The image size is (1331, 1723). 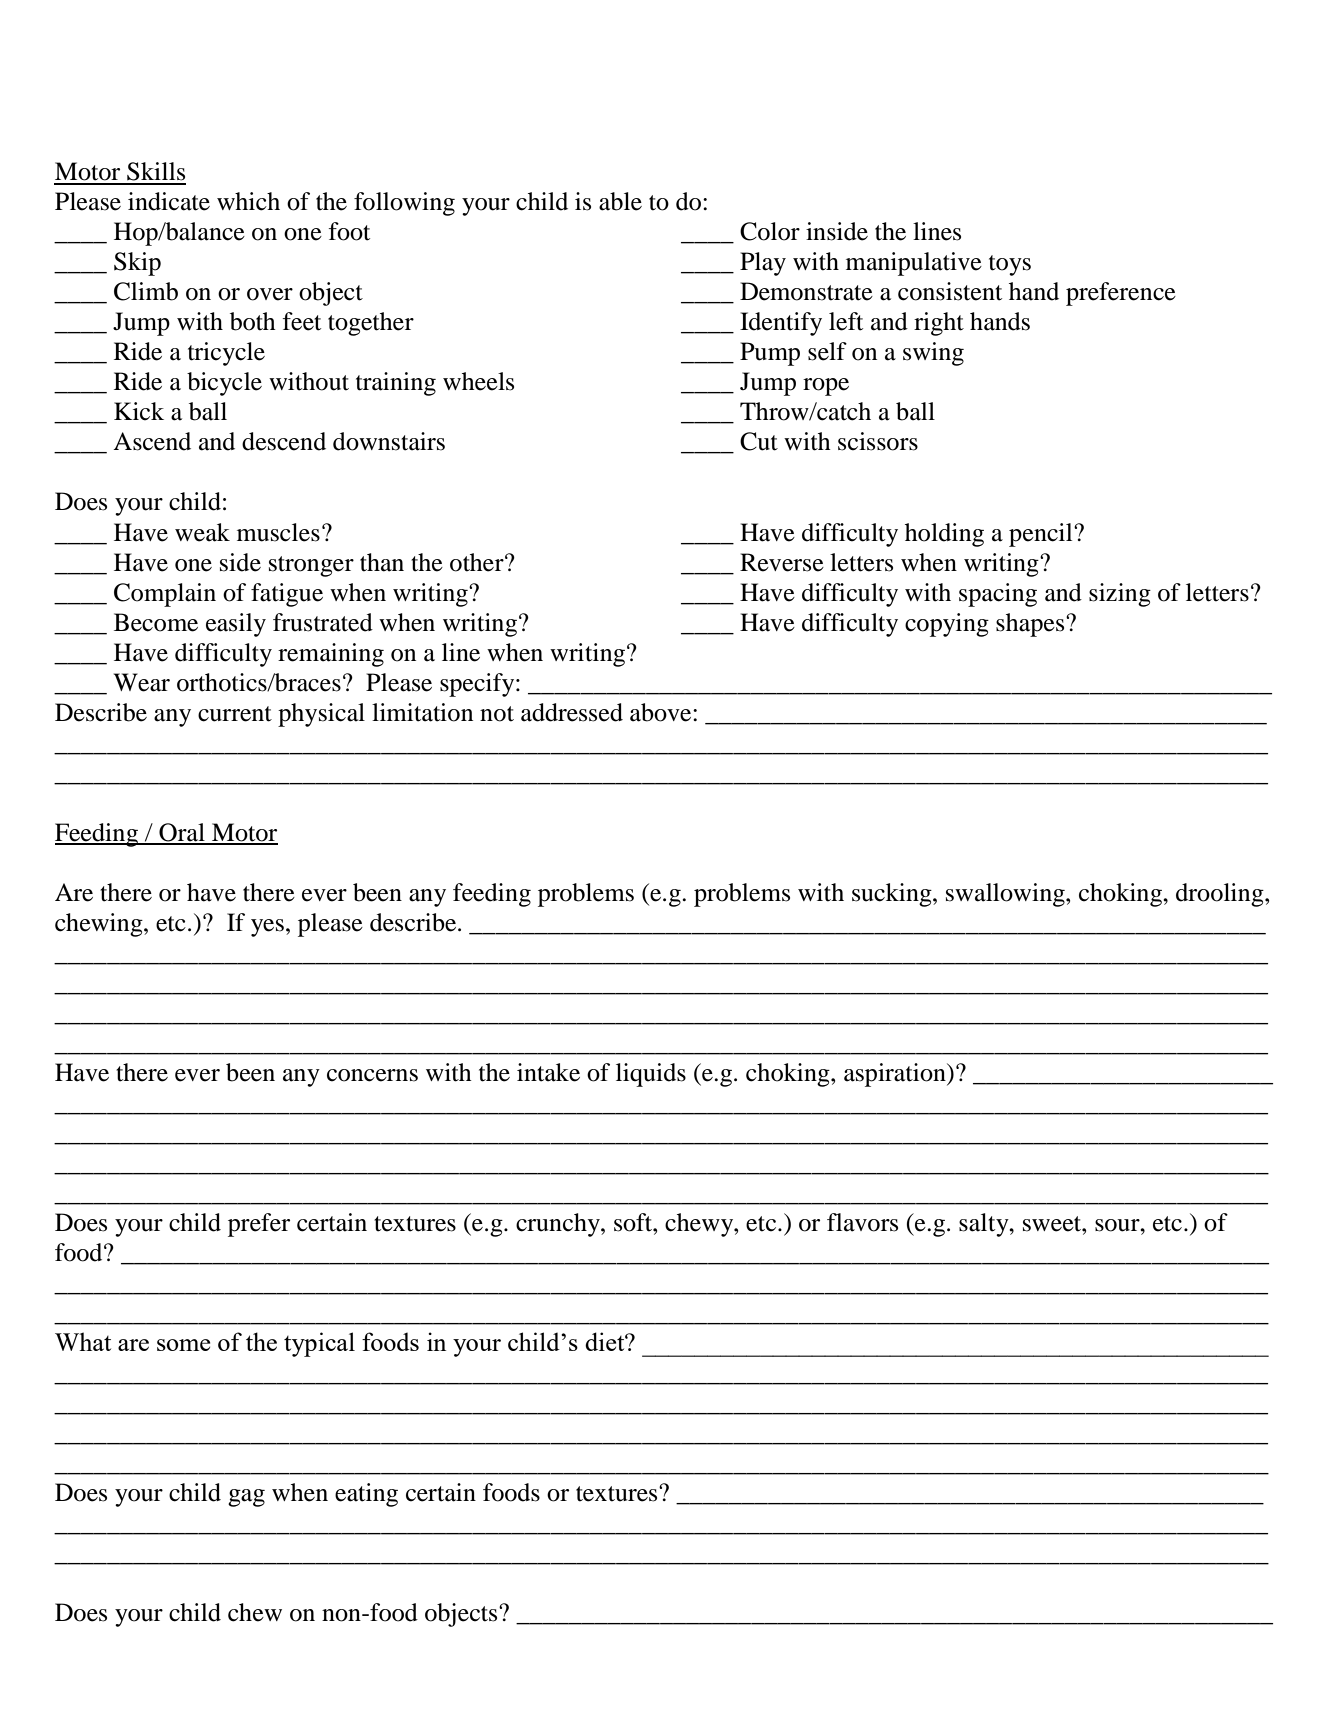 I want to click on above, so click(x=662, y=712).
